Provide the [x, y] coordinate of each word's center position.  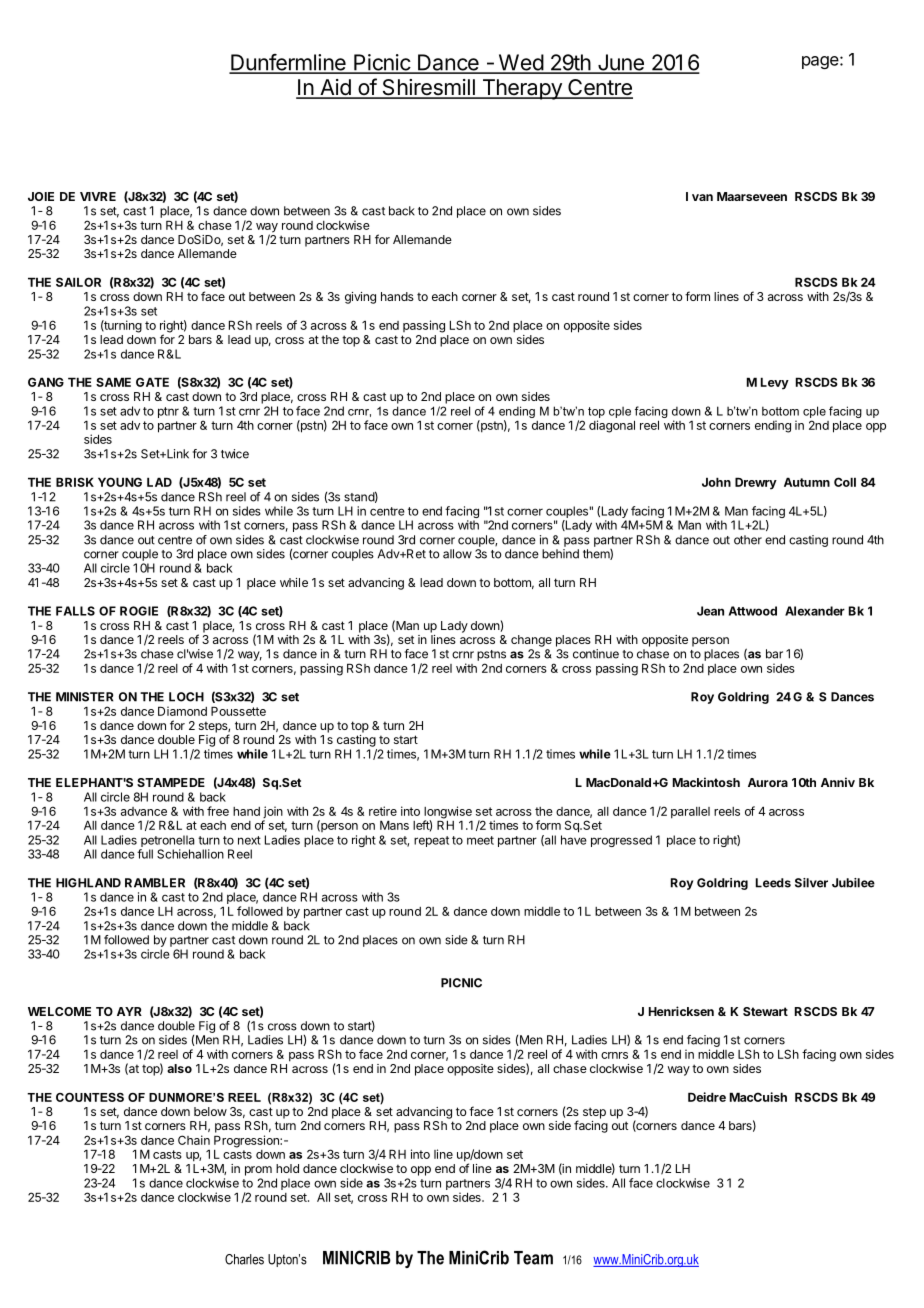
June [620, 63]
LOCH [186, 697]
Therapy [522, 89]
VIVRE [98, 196]
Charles [244, 1259]
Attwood [753, 611]
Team [533, 1258]
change [531, 641]
